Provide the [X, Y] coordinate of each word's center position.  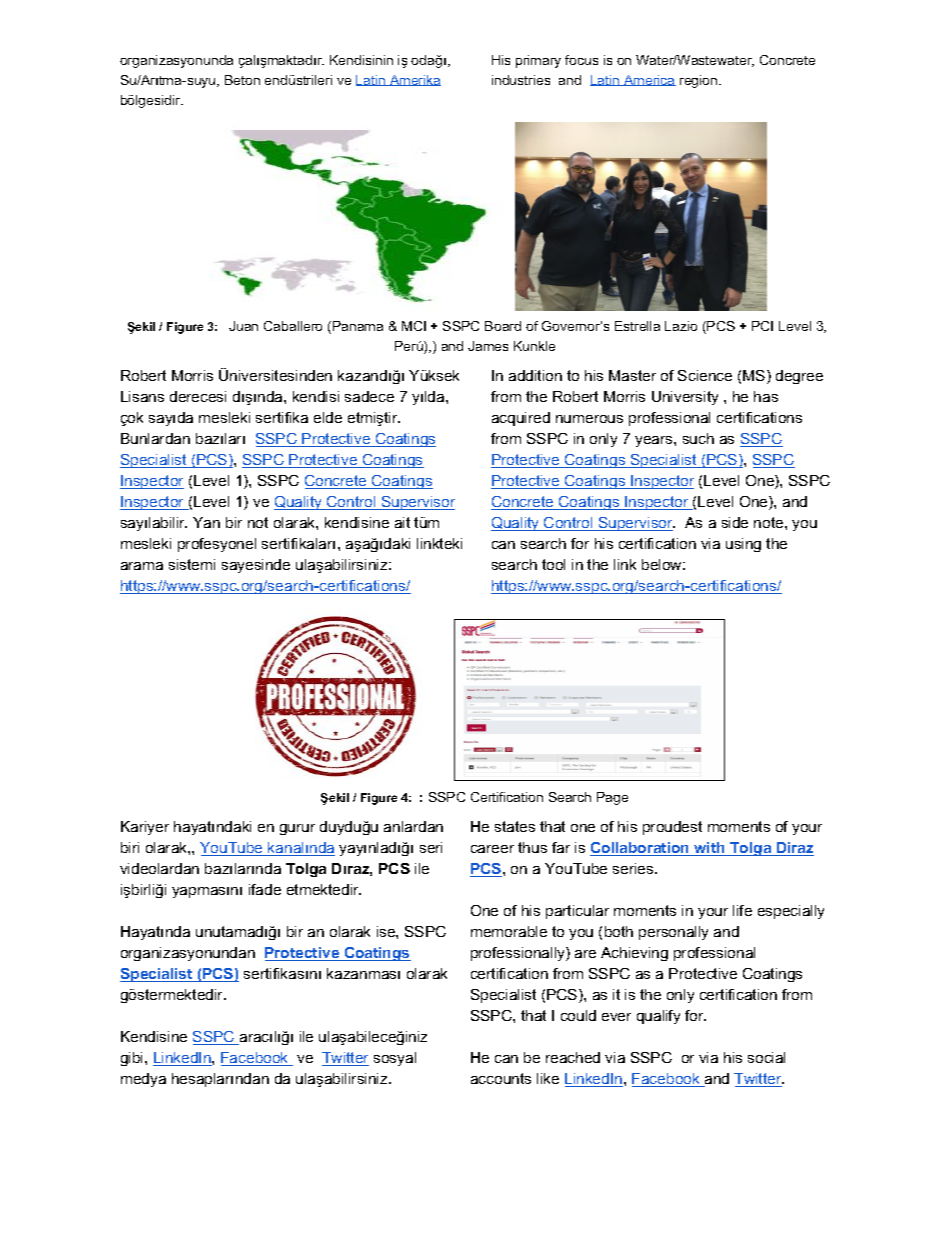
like [548, 1078]
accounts [501, 1078]
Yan [206, 522]
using [743, 545]
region [700, 81]
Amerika [414, 80]
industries [521, 80]
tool [553, 564]
